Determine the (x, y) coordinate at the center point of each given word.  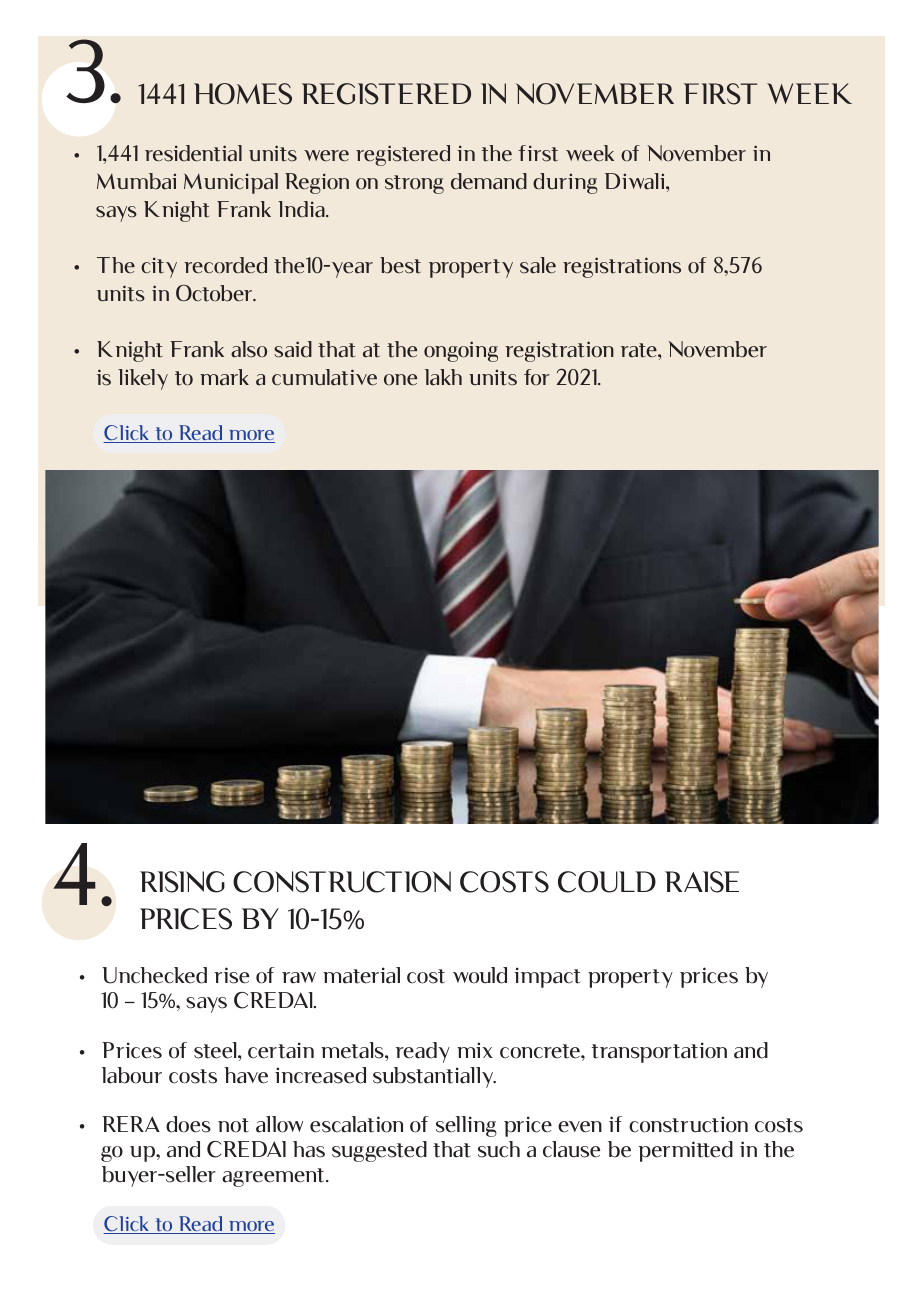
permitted (685, 1151)
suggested (379, 1151)
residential (193, 153)
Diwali (636, 181)
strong (414, 184)
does (188, 1124)
